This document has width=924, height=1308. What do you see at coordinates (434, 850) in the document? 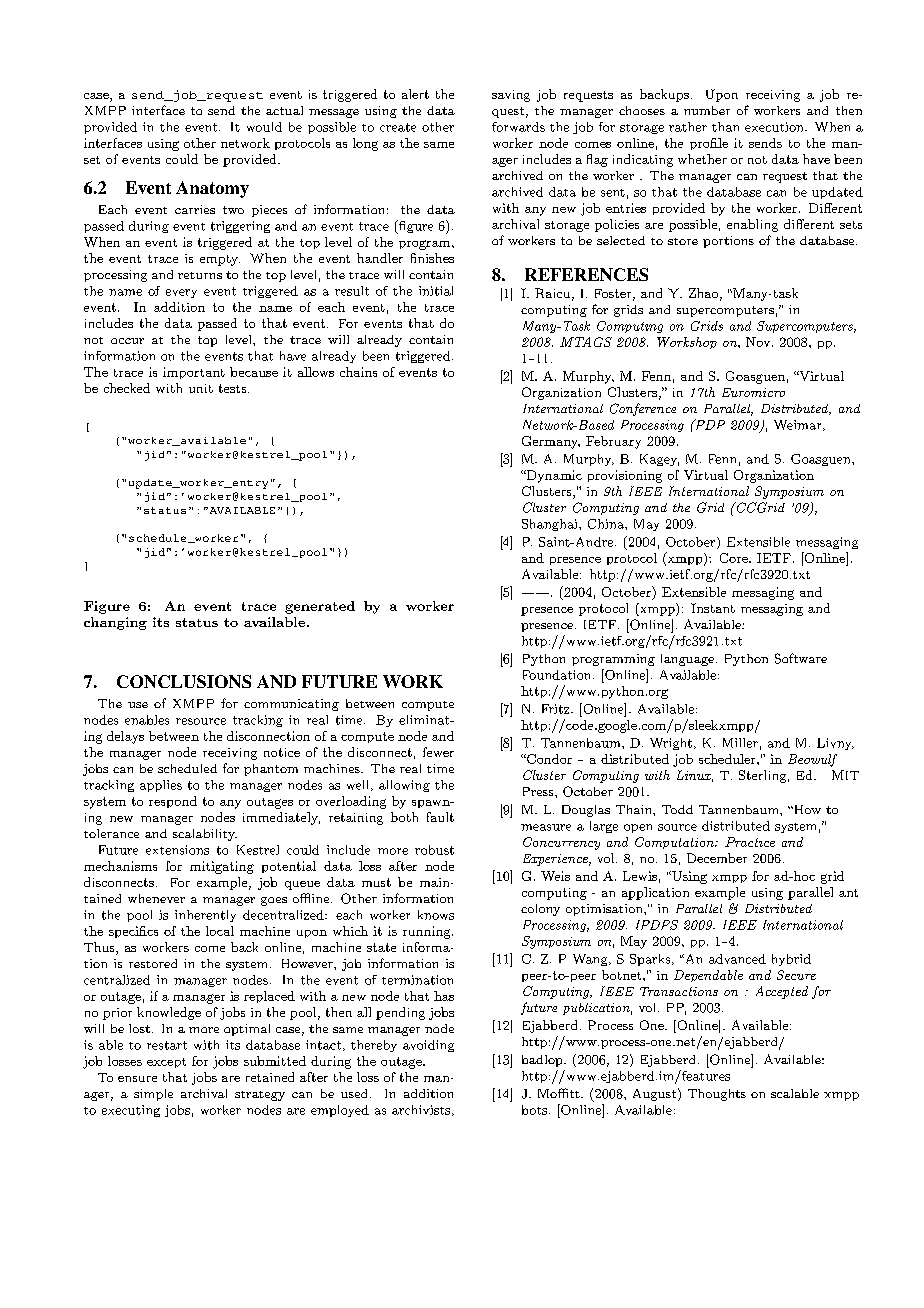
I see `robust` at bounding box center [434, 850].
